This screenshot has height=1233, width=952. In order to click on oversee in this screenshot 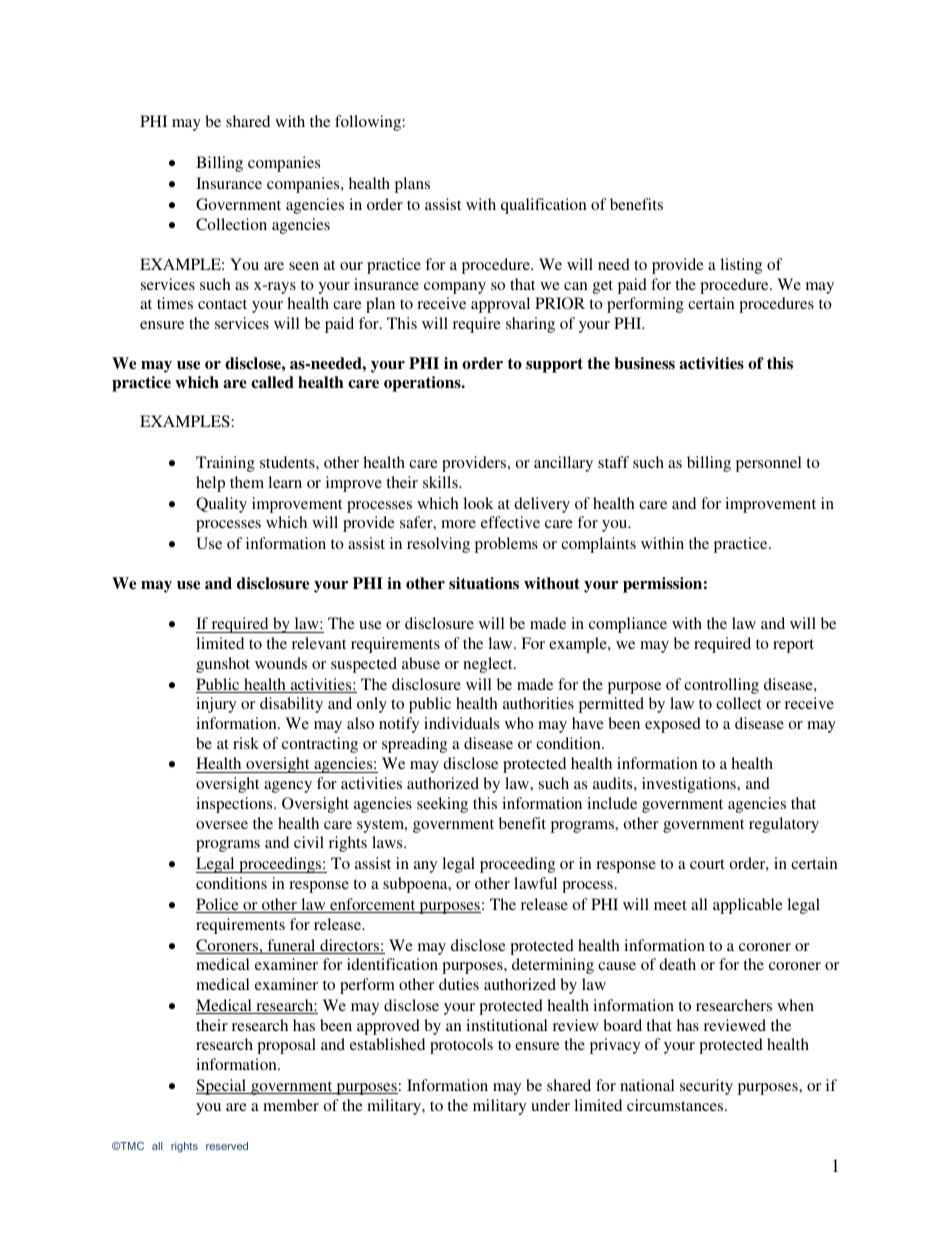, I will do `click(222, 825)`.
